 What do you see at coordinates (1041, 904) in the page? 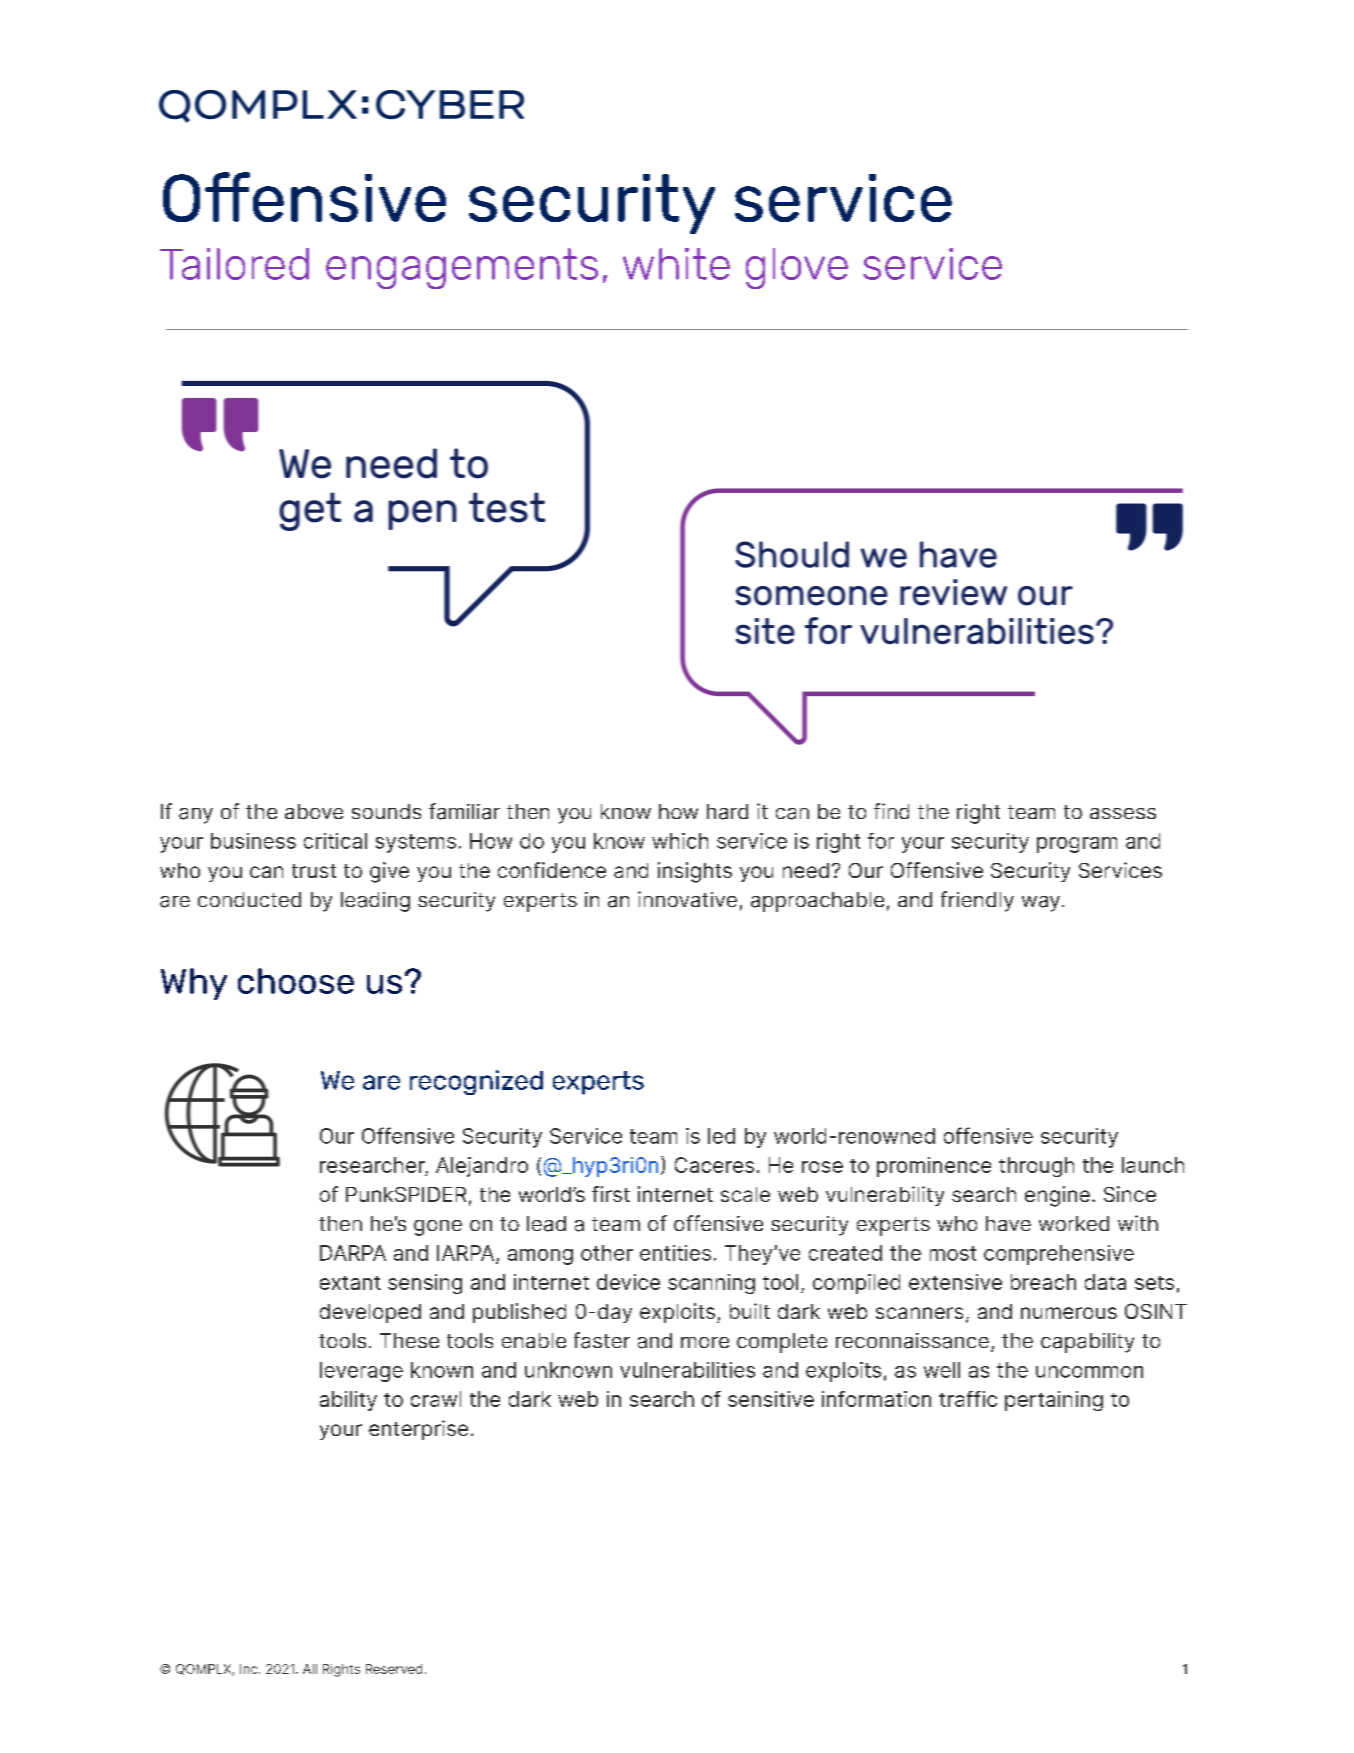
I see `way` at bounding box center [1041, 904].
